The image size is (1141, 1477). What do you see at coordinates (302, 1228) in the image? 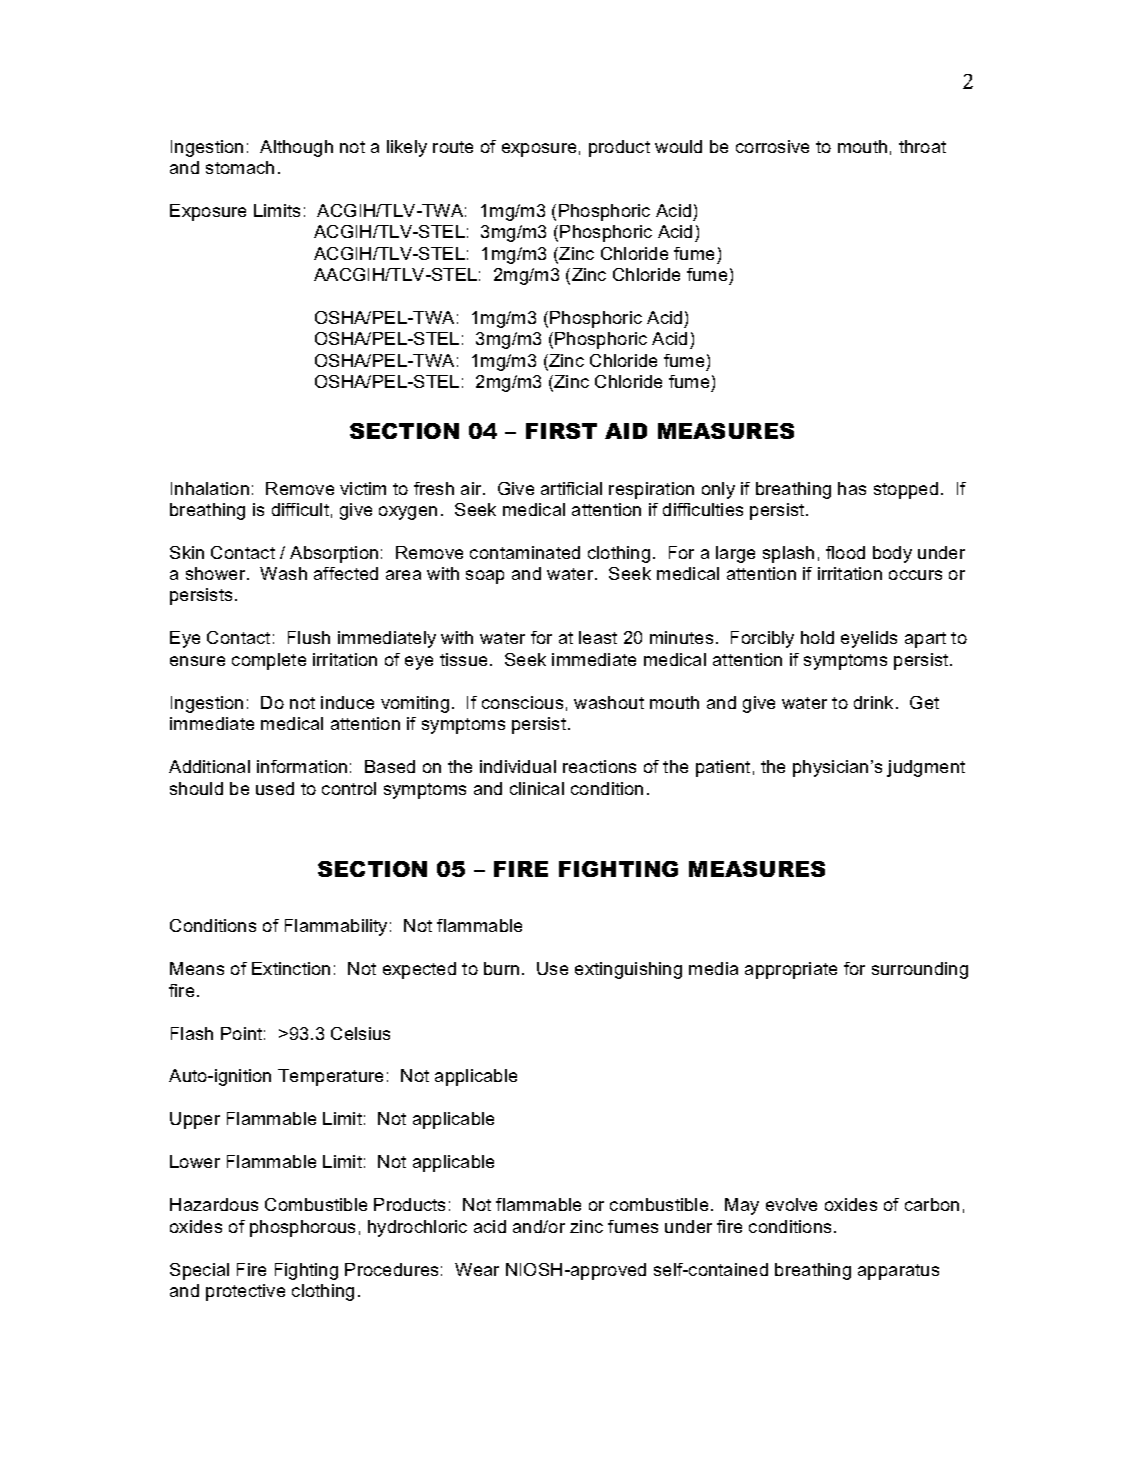
I see `phosphorous` at bounding box center [302, 1228].
